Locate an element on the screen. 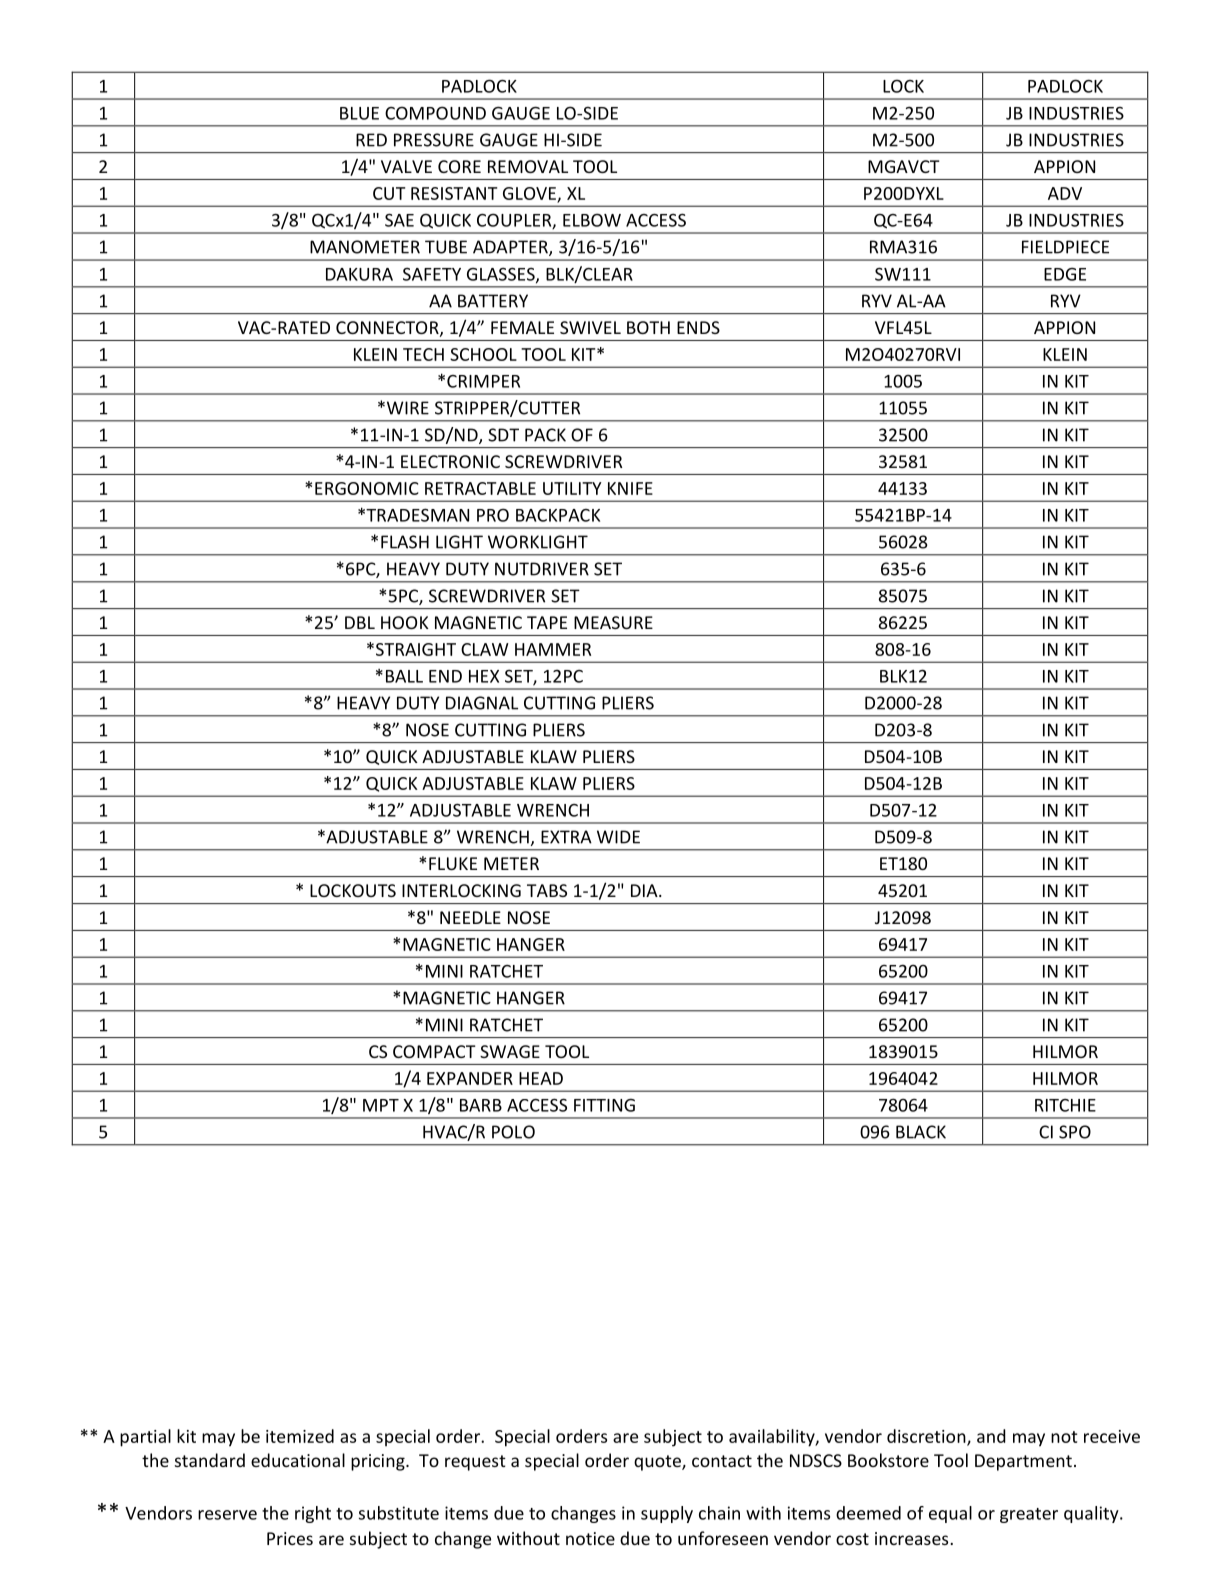 The image size is (1220, 1579). ADV is located at coordinates (1065, 193).
